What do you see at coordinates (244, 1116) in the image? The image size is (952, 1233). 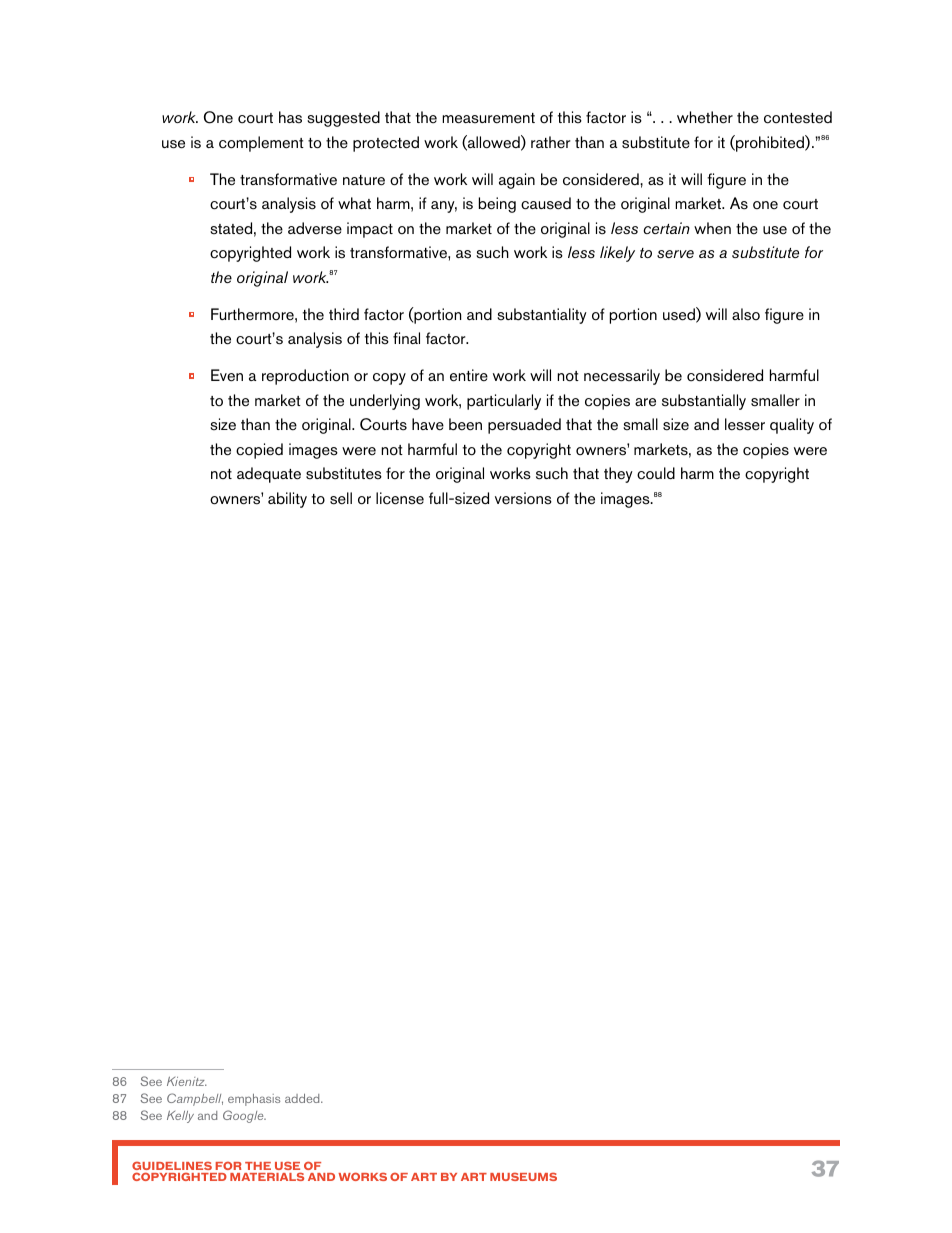 I see `Google` at bounding box center [244, 1116].
